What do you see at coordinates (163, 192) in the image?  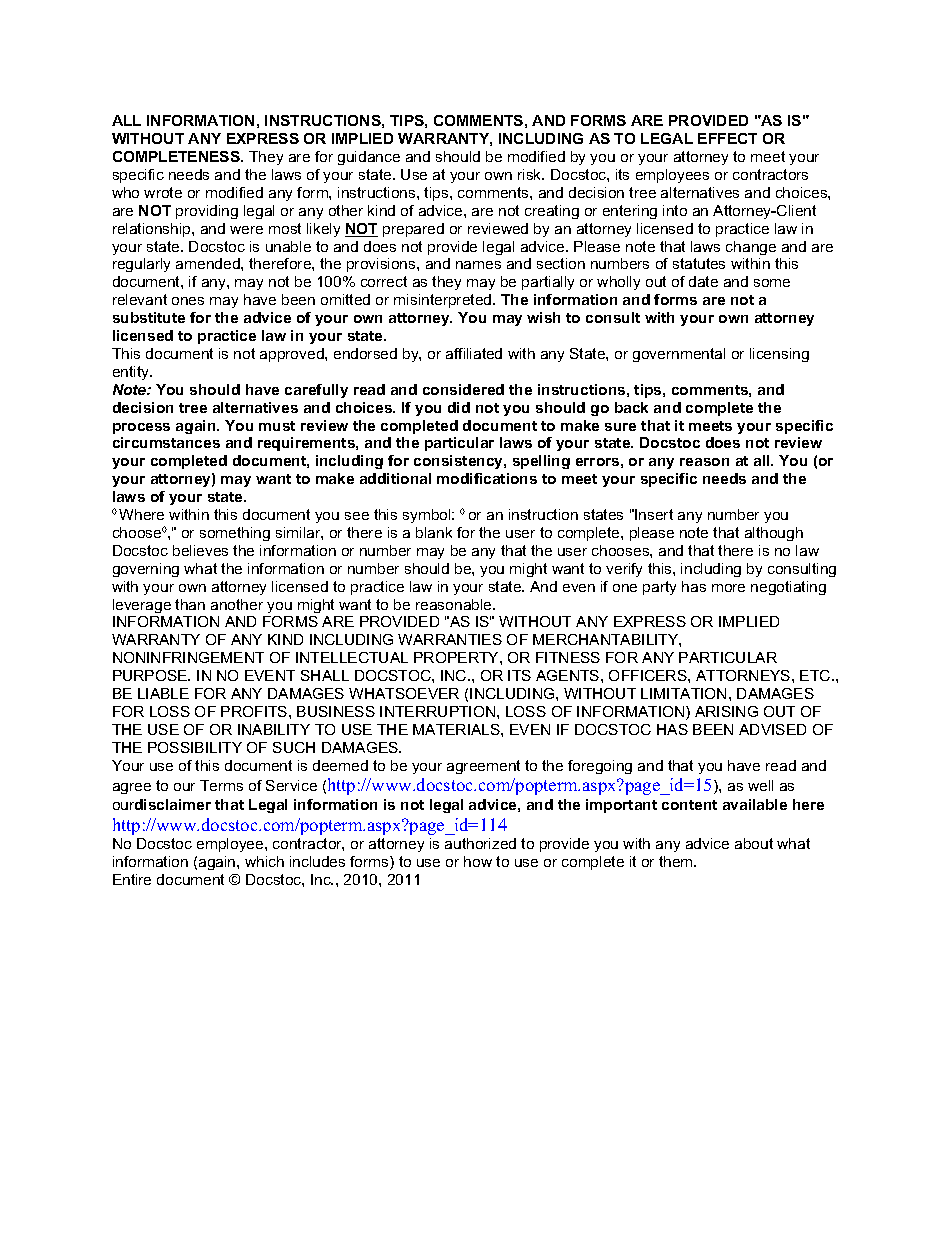 I see `wrote` at bounding box center [163, 192].
